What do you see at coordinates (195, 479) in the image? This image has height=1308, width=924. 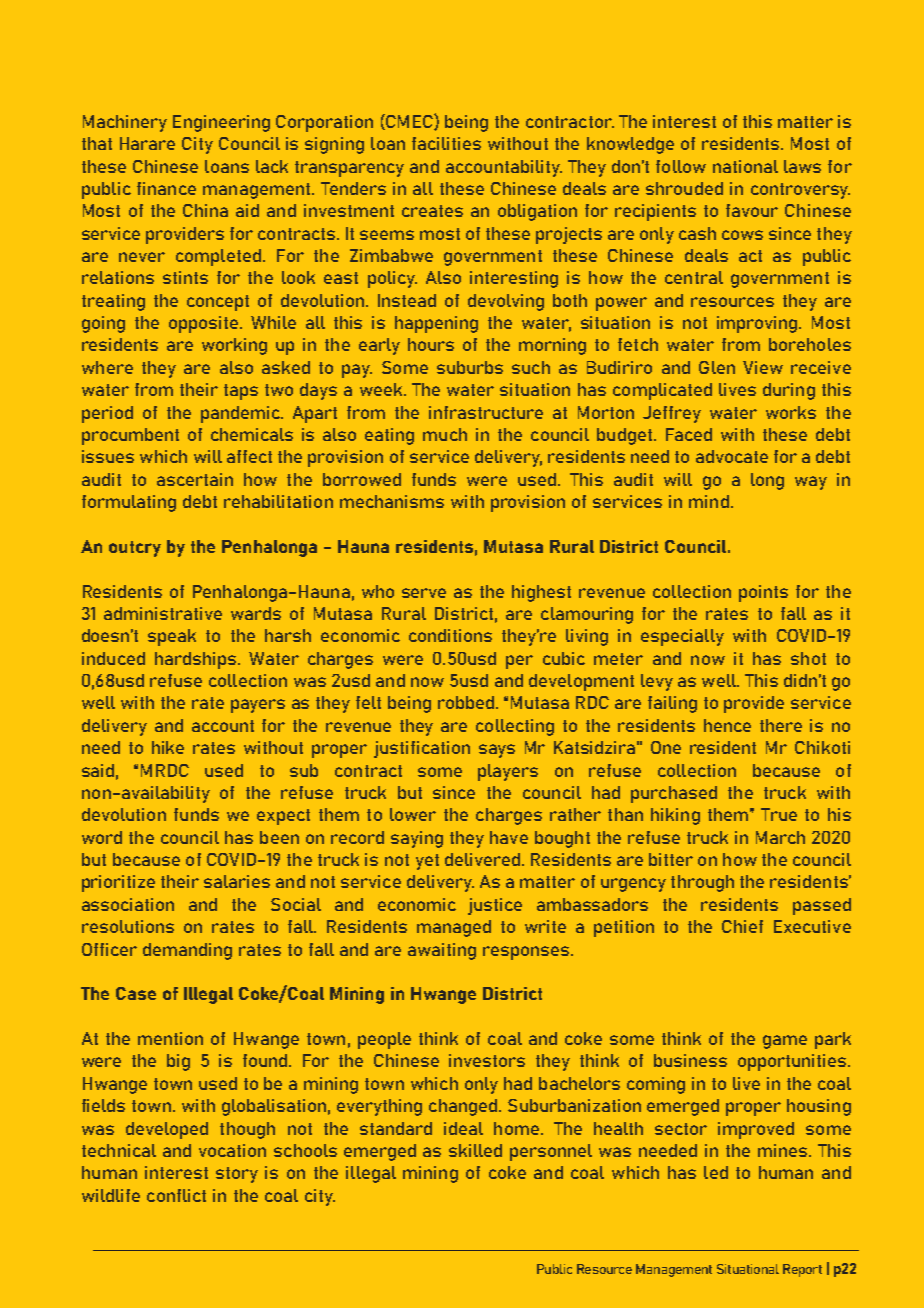 I see `ascertain` at bounding box center [195, 479].
